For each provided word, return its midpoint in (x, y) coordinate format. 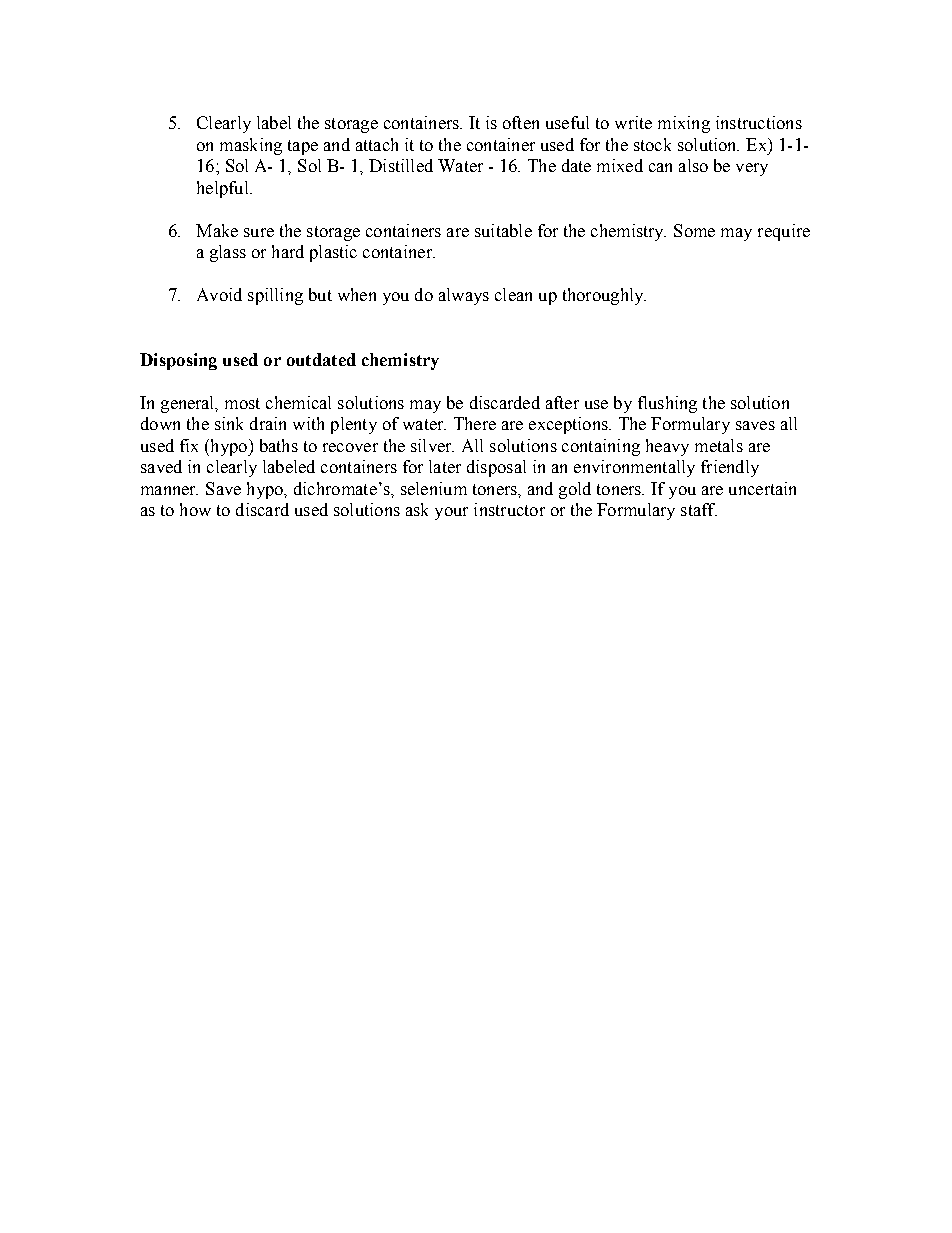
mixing (684, 124)
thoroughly (604, 296)
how (195, 509)
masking (251, 146)
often (521, 122)
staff (699, 509)
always (464, 296)
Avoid (219, 294)
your (451, 513)
